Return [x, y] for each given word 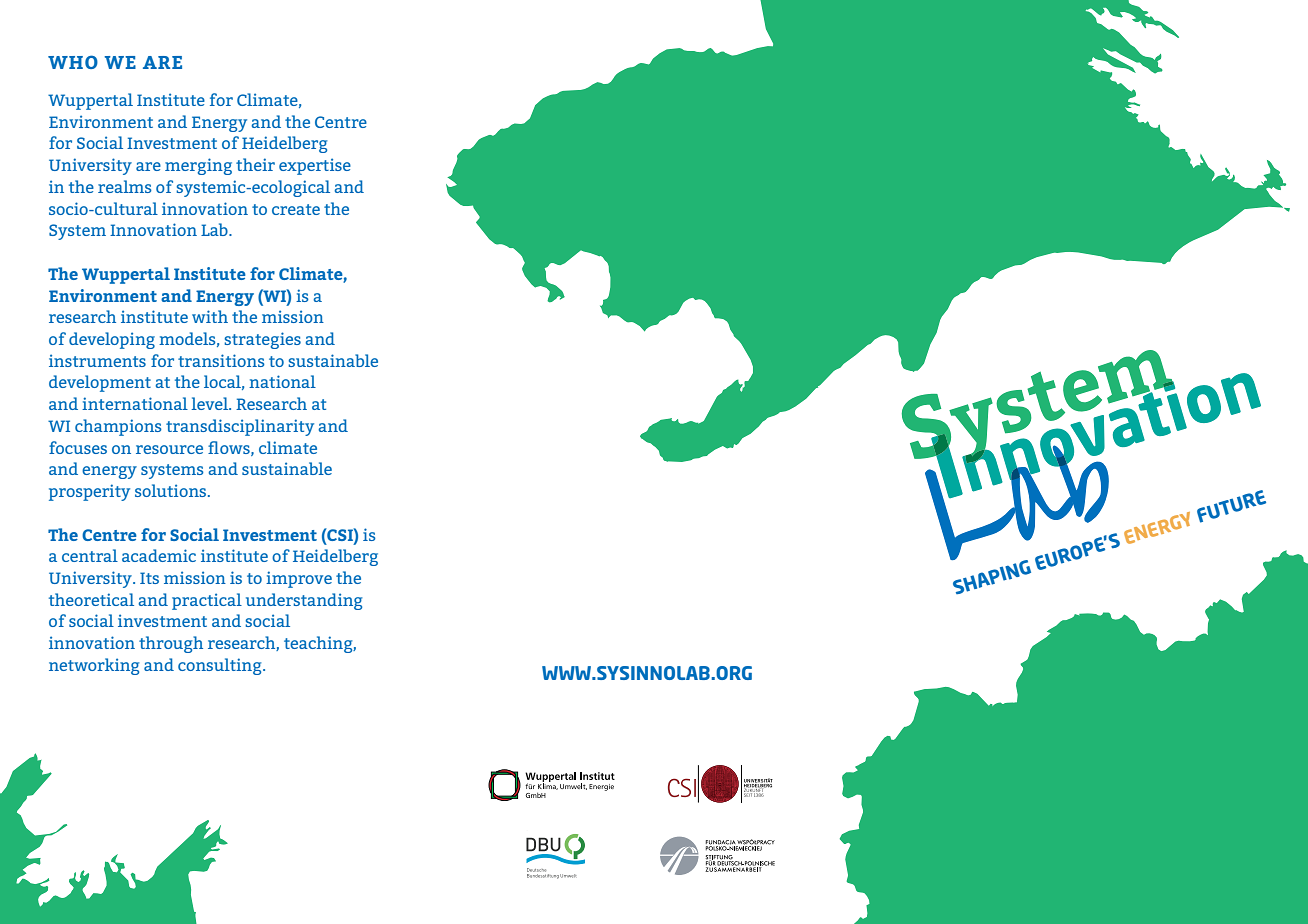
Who [73, 62]
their [255, 164]
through [171, 644]
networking [94, 666]
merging [198, 166]
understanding [304, 601]
